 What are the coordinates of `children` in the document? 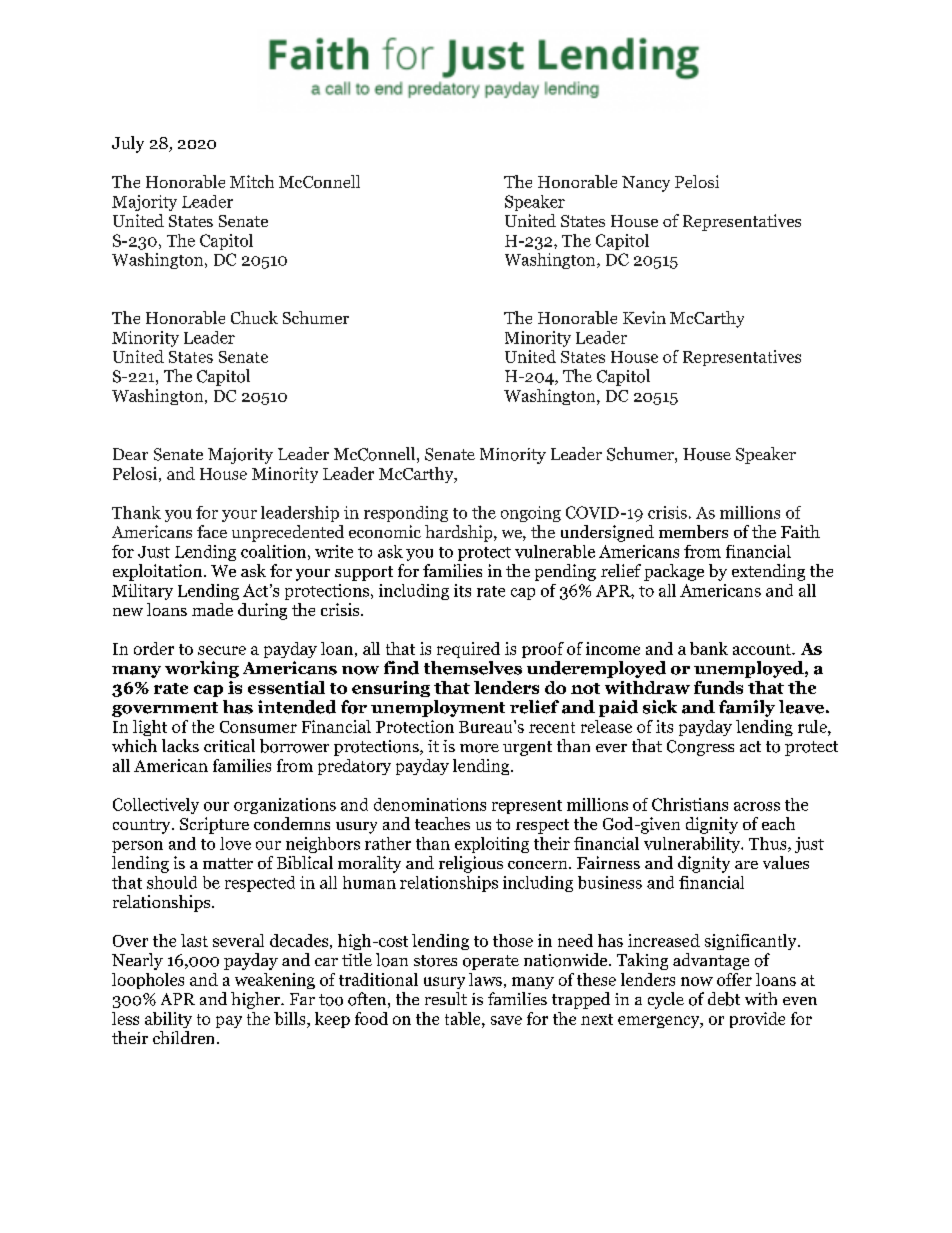 It's located at (183, 1037).
